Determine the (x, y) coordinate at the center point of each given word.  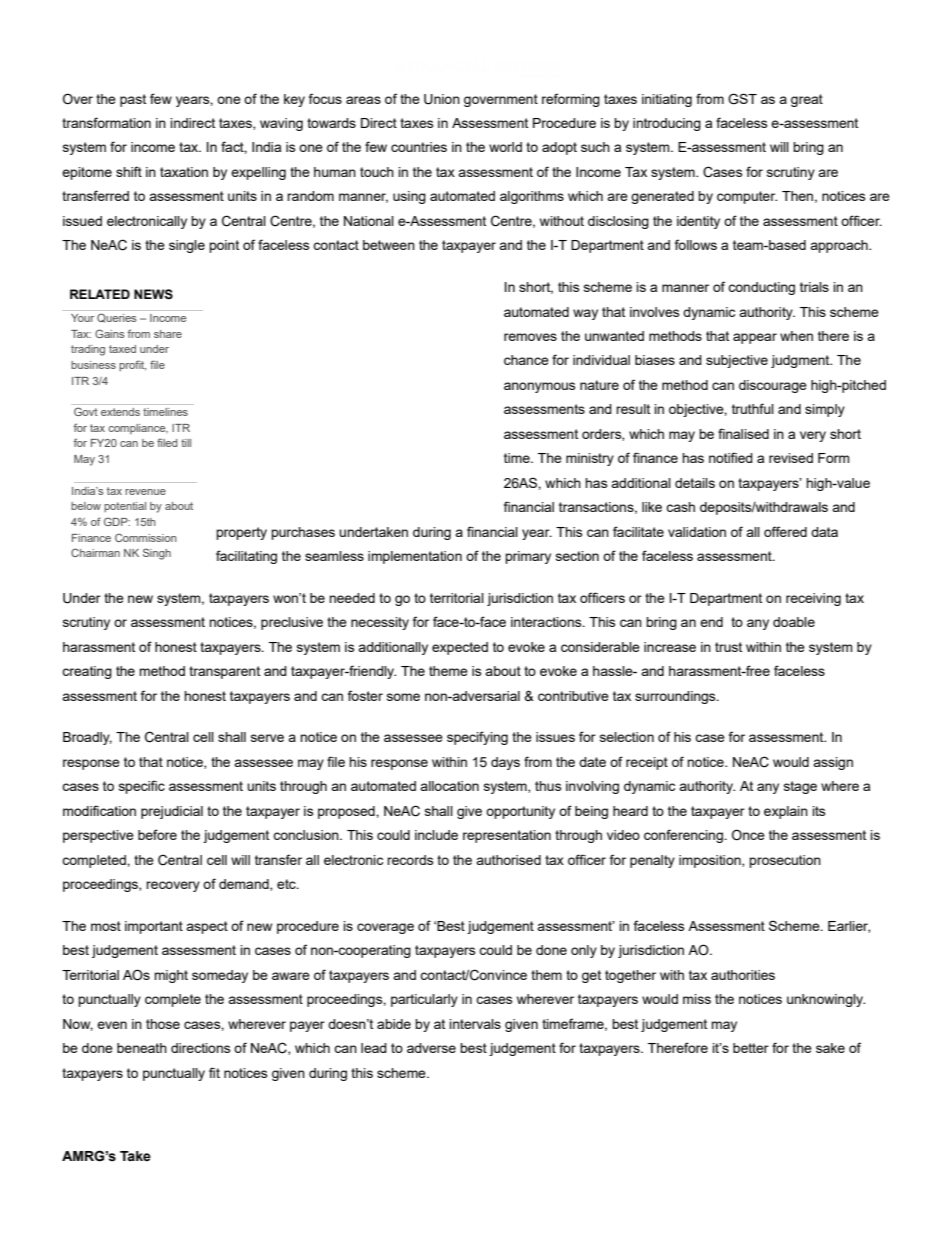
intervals (475, 1024)
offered (785, 531)
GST (742, 99)
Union (442, 99)
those (163, 1024)
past (133, 100)
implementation (415, 557)
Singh (157, 554)
